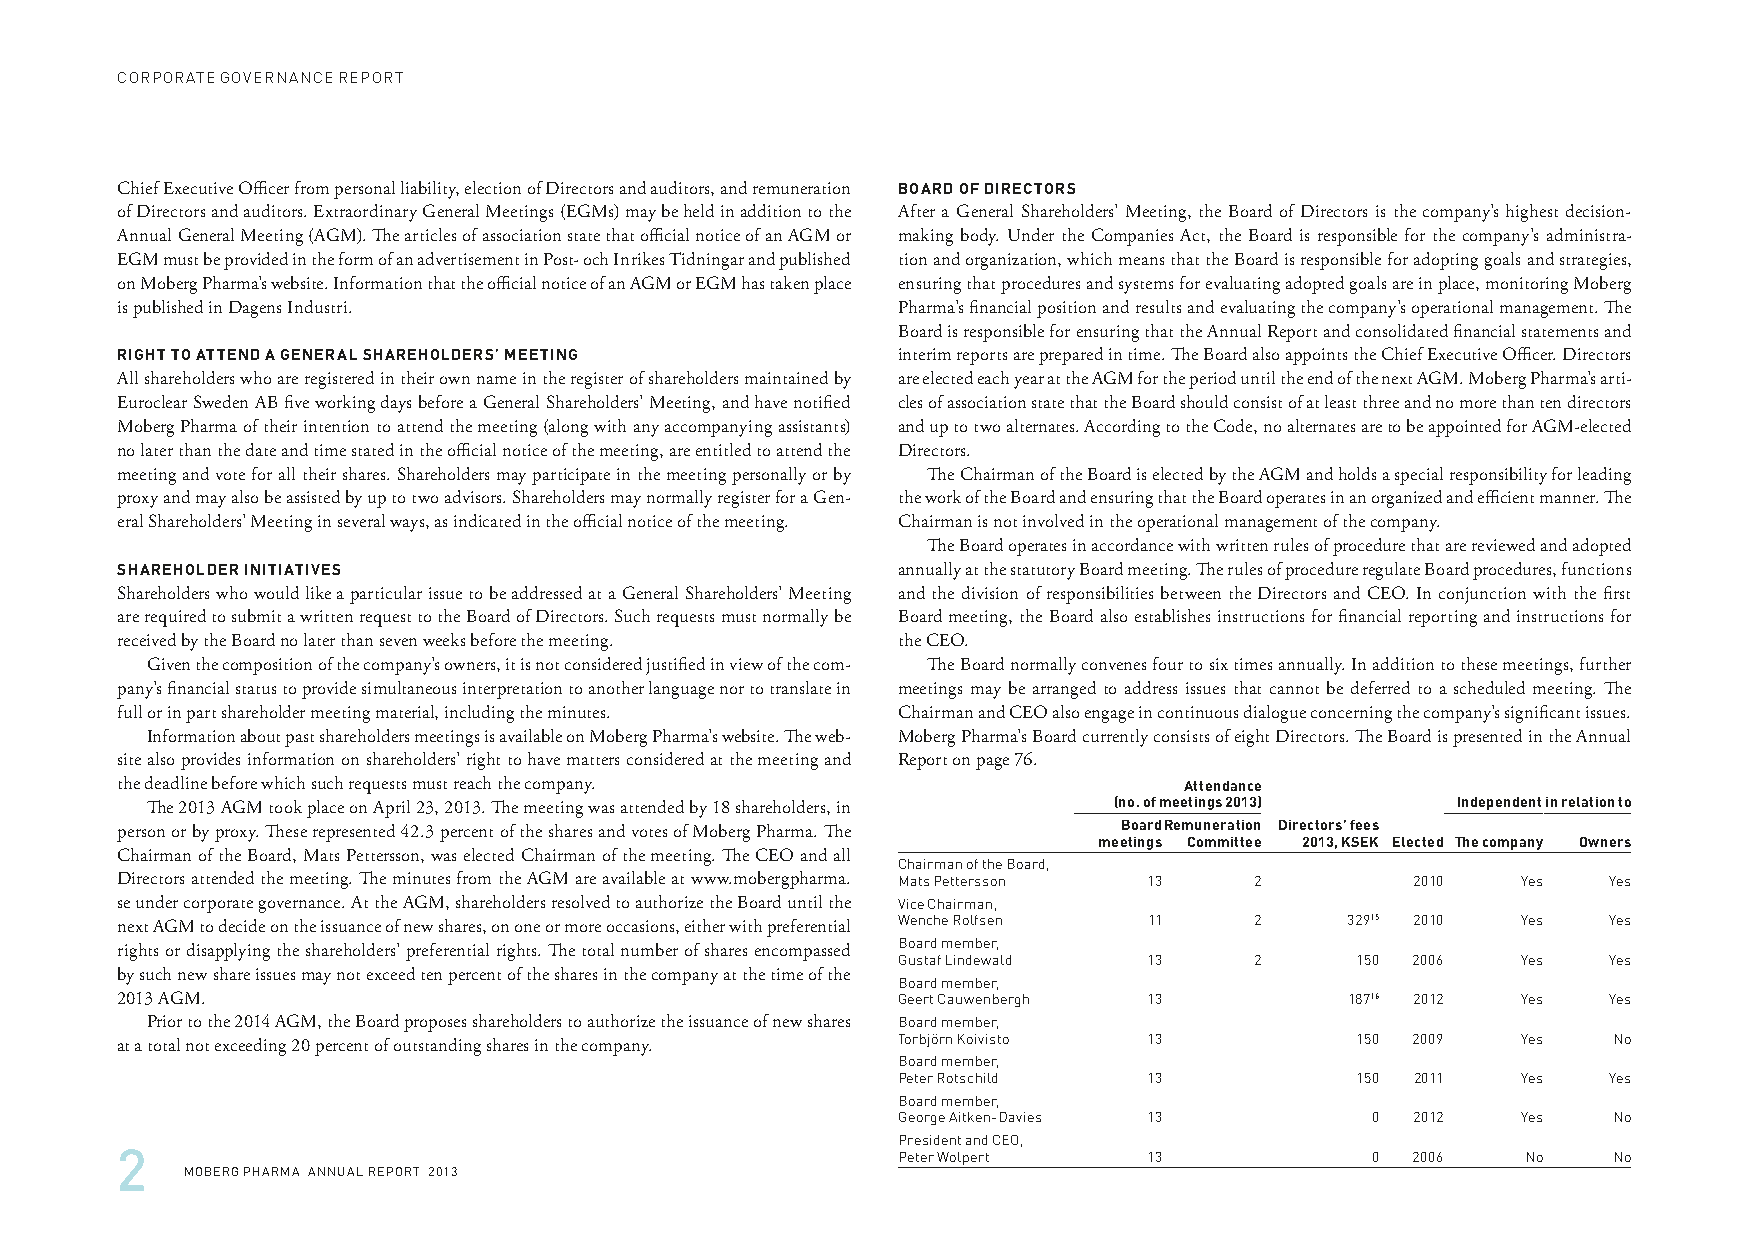 This image has height=1233, width=1743. I want to click on outstanding, so click(437, 1047).
